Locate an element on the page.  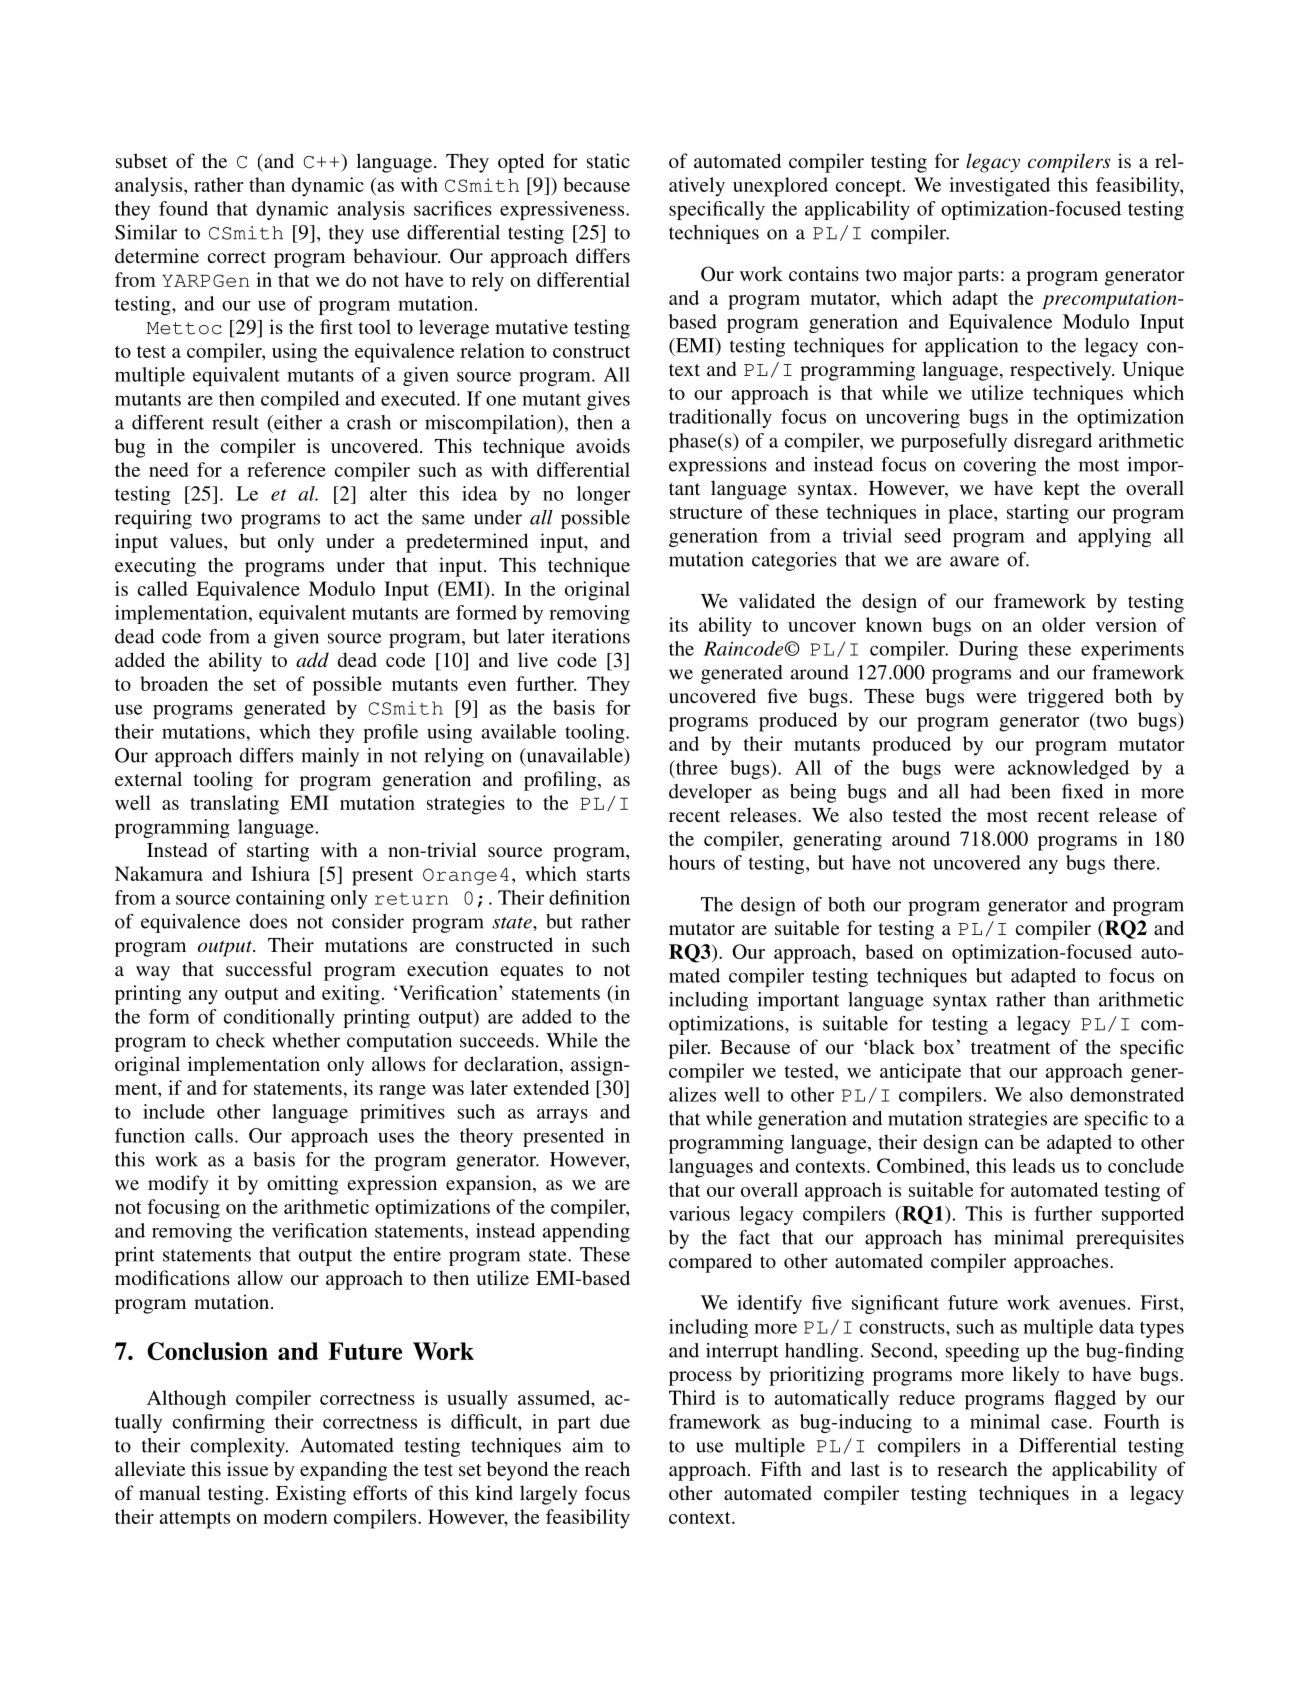
extended is located at coordinates (551, 1087).
